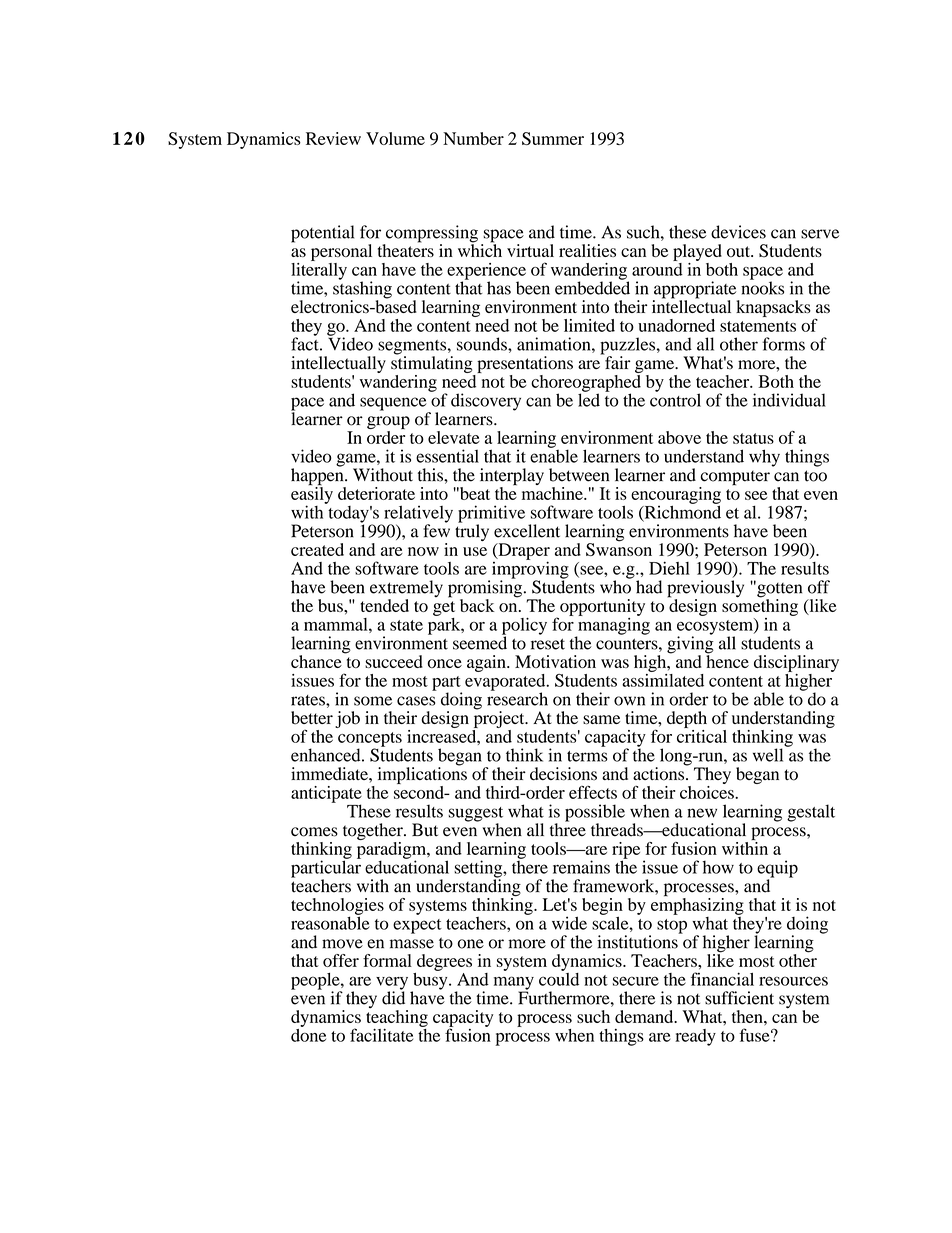 The image size is (952, 1233). Describe the element at coordinates (738, 232) in the screenshot. I see `devices` at that location.
